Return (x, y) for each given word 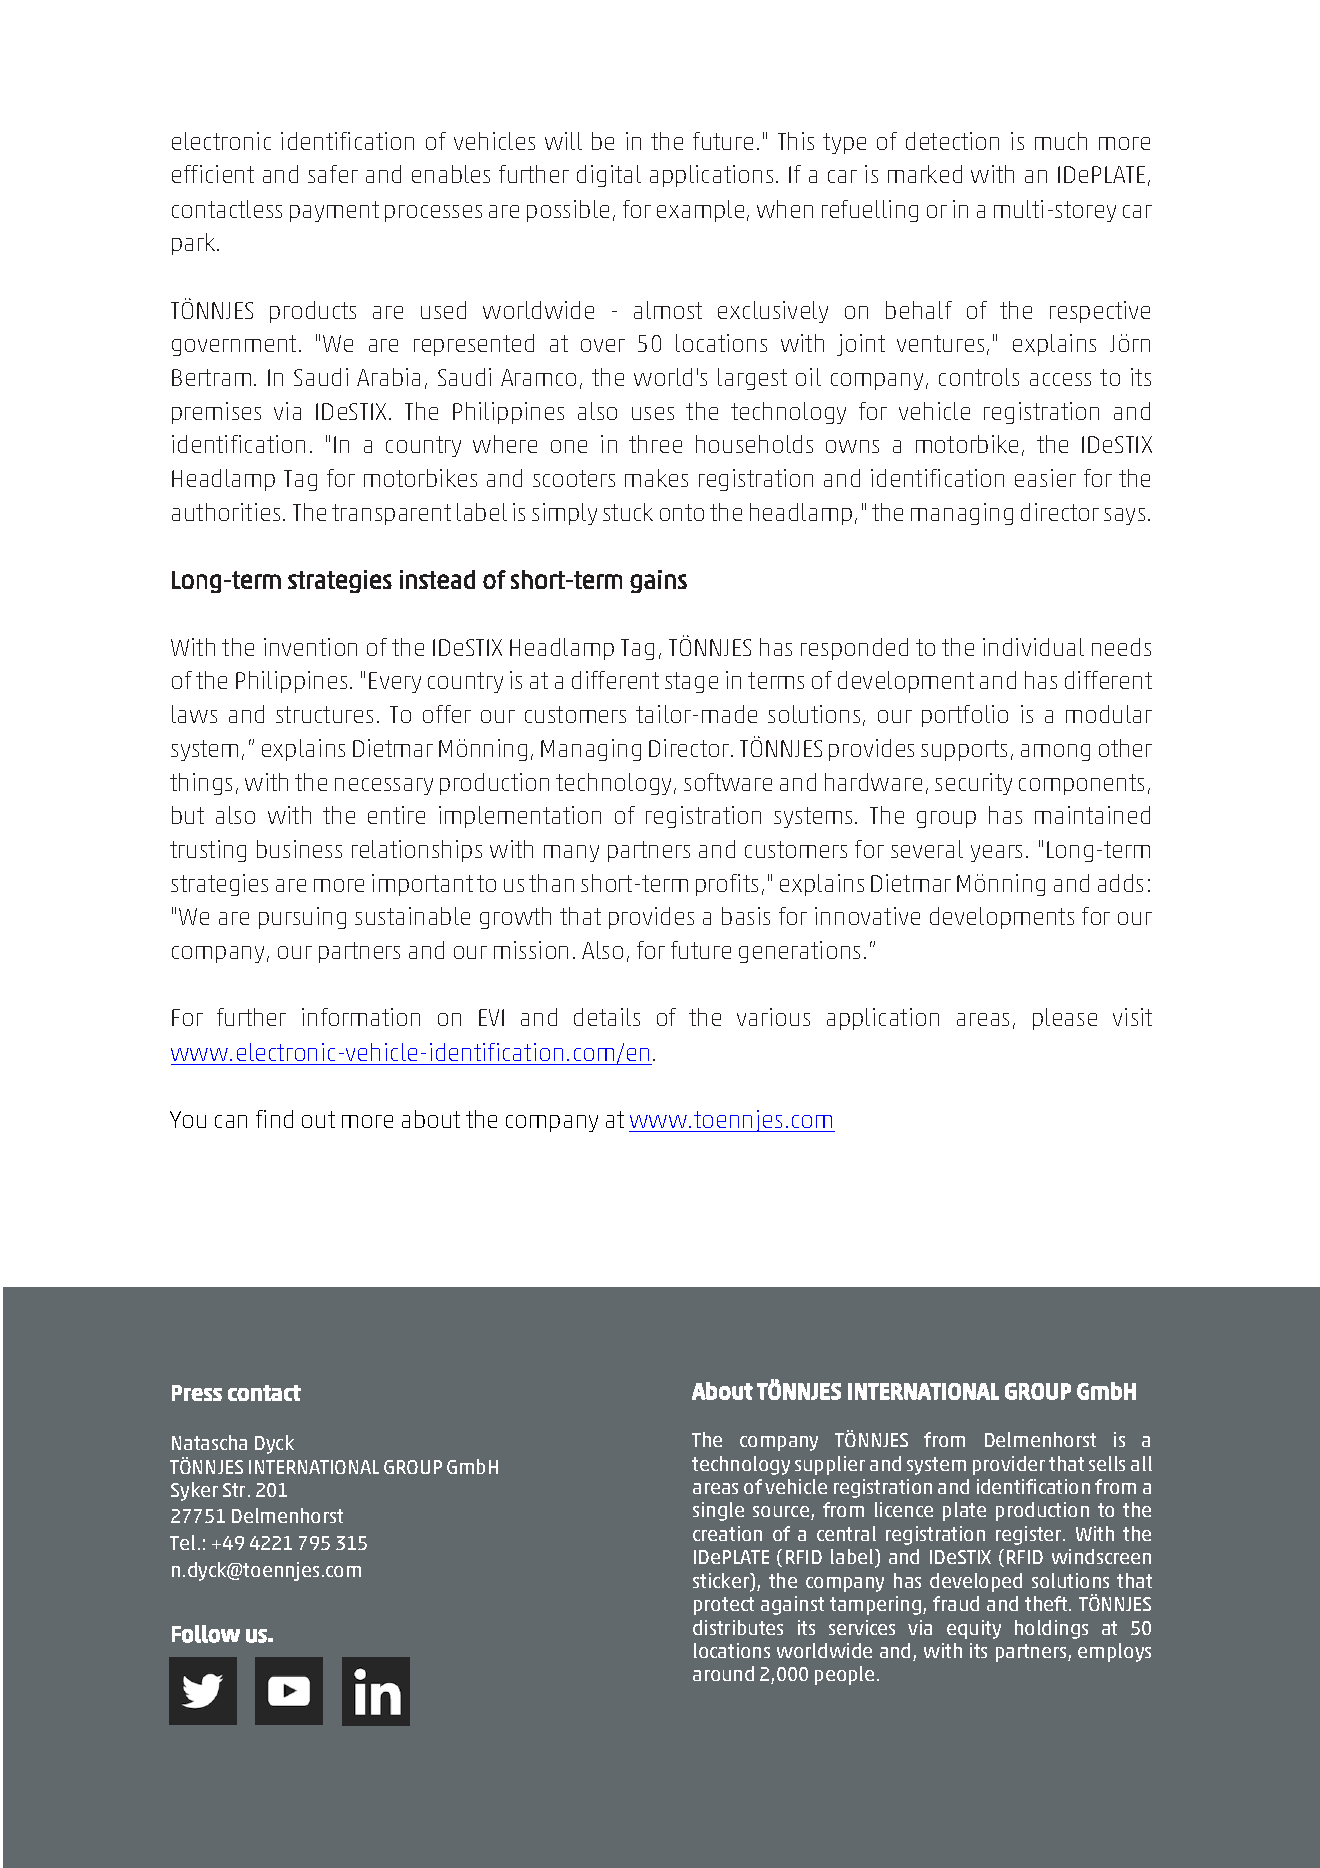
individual (1033, 647)
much (1061, 141)
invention (310, 647)
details (607, 1017)
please (1065, 1019)
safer (333, 174)
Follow (206, 1634)
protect (724, 1606)
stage (691, 682)
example (700, 211)
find (274, 1119)
